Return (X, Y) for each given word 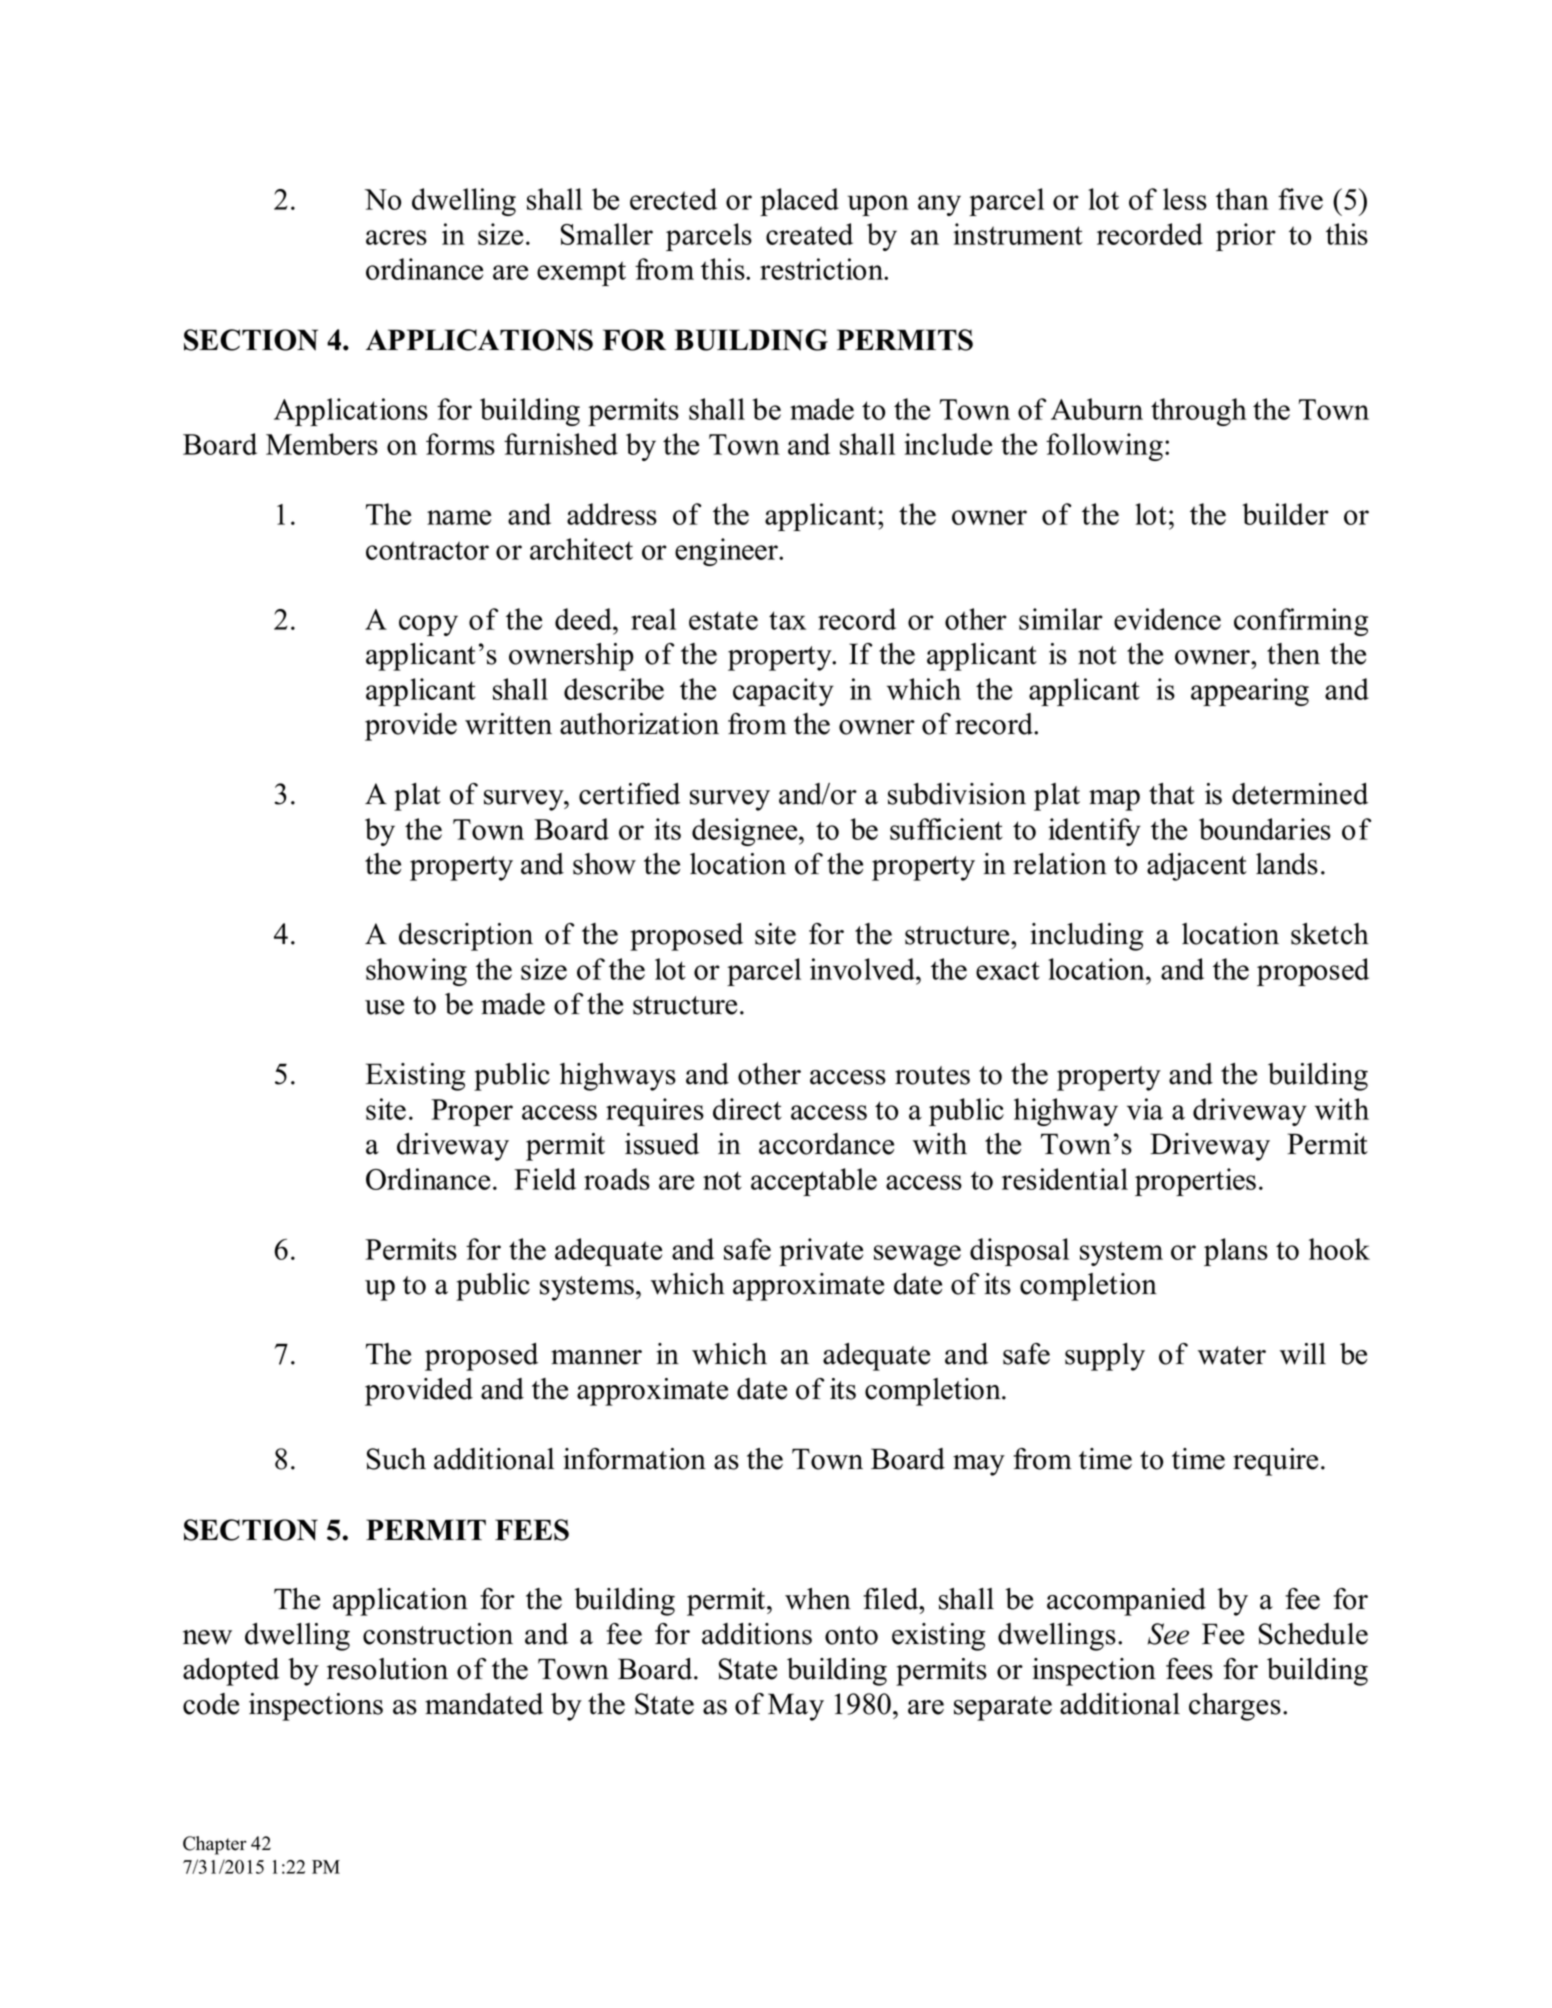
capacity (783, 692)
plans (1236, 1252)
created (809, 234)
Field (545, 1179)
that (1172, 794)
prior (1246, 237)
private (821, 1252)
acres (396, 237)
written (508, 724)
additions (757, 1634)
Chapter (215, 1845)
